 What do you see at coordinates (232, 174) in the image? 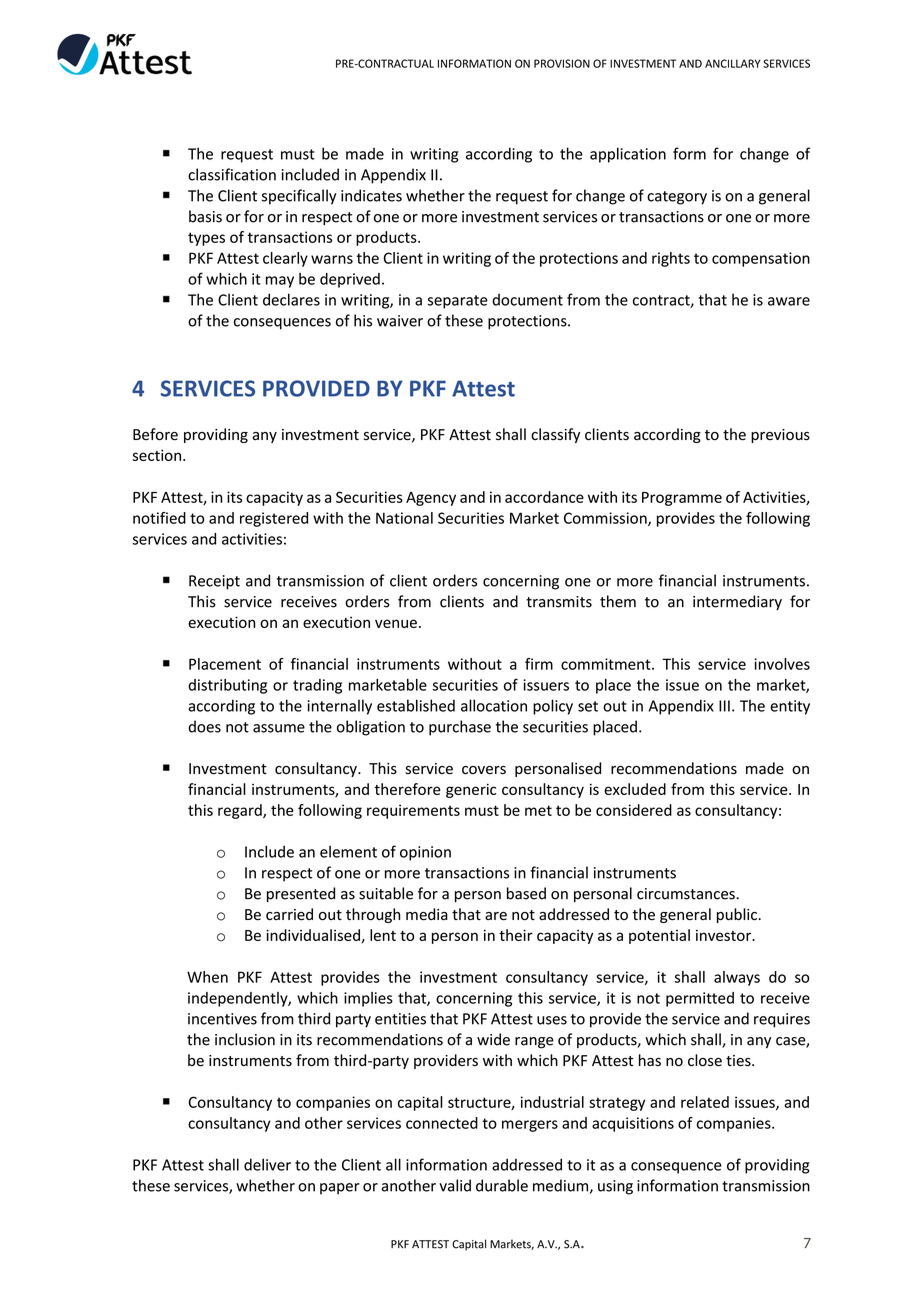
I see `classification` at bounding box center [232, 174].
